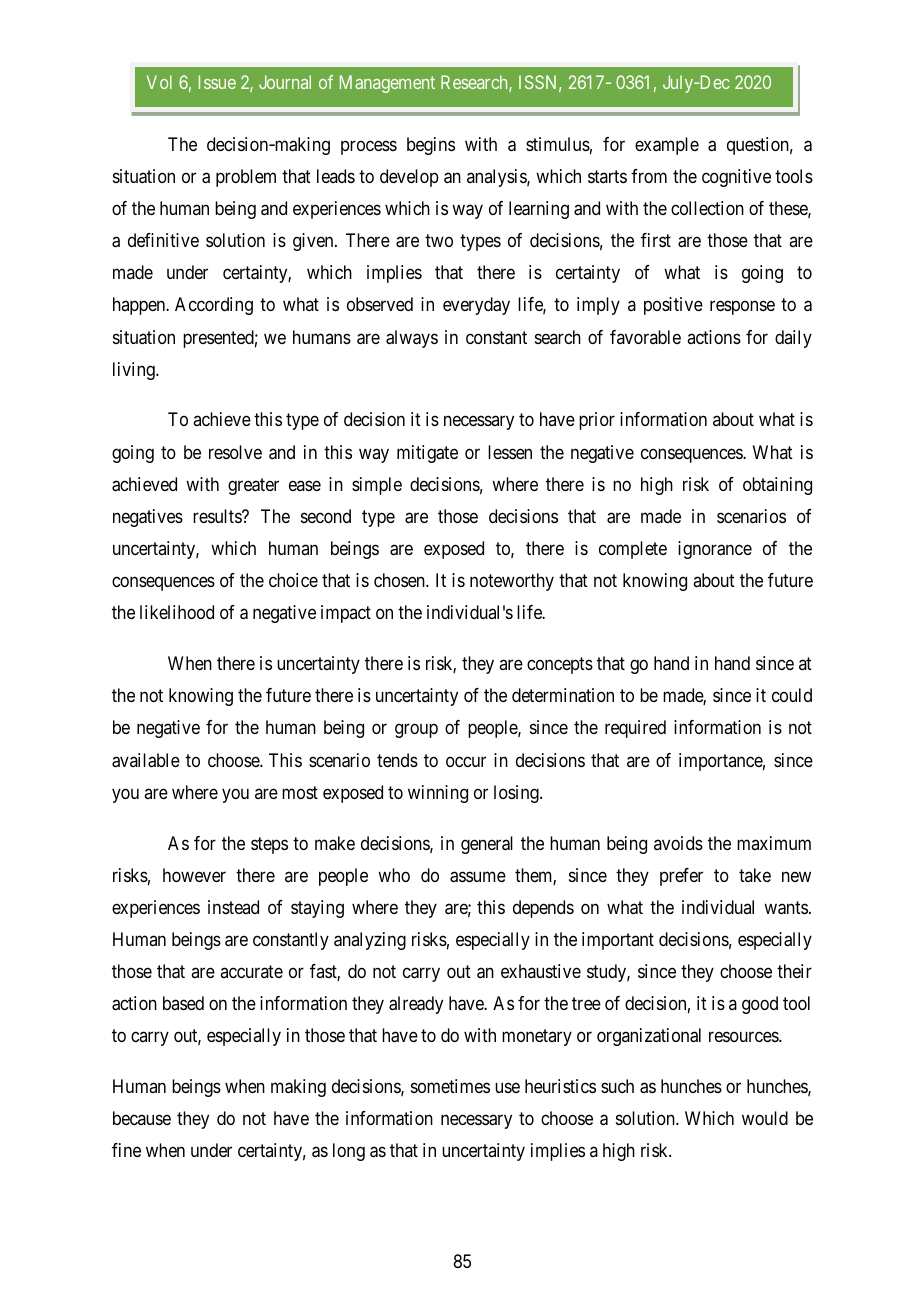 This screenshot has height=1307, width=924. I want to click on example, so click(667, 146).
